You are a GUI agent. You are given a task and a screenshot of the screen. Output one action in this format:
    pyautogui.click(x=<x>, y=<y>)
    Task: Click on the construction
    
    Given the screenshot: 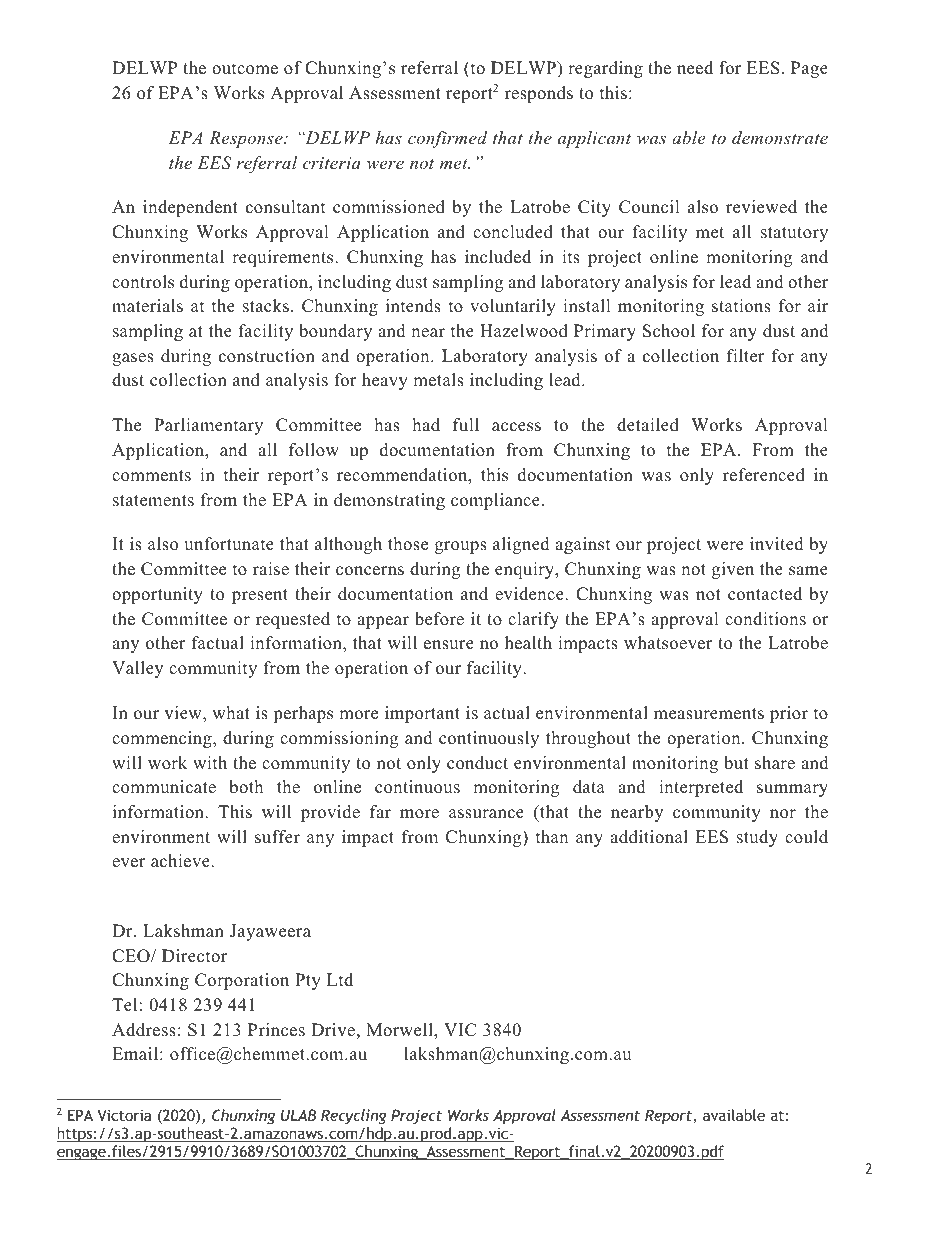 What is the action you would take?
    pyautogui.click(x=267, y=356)
